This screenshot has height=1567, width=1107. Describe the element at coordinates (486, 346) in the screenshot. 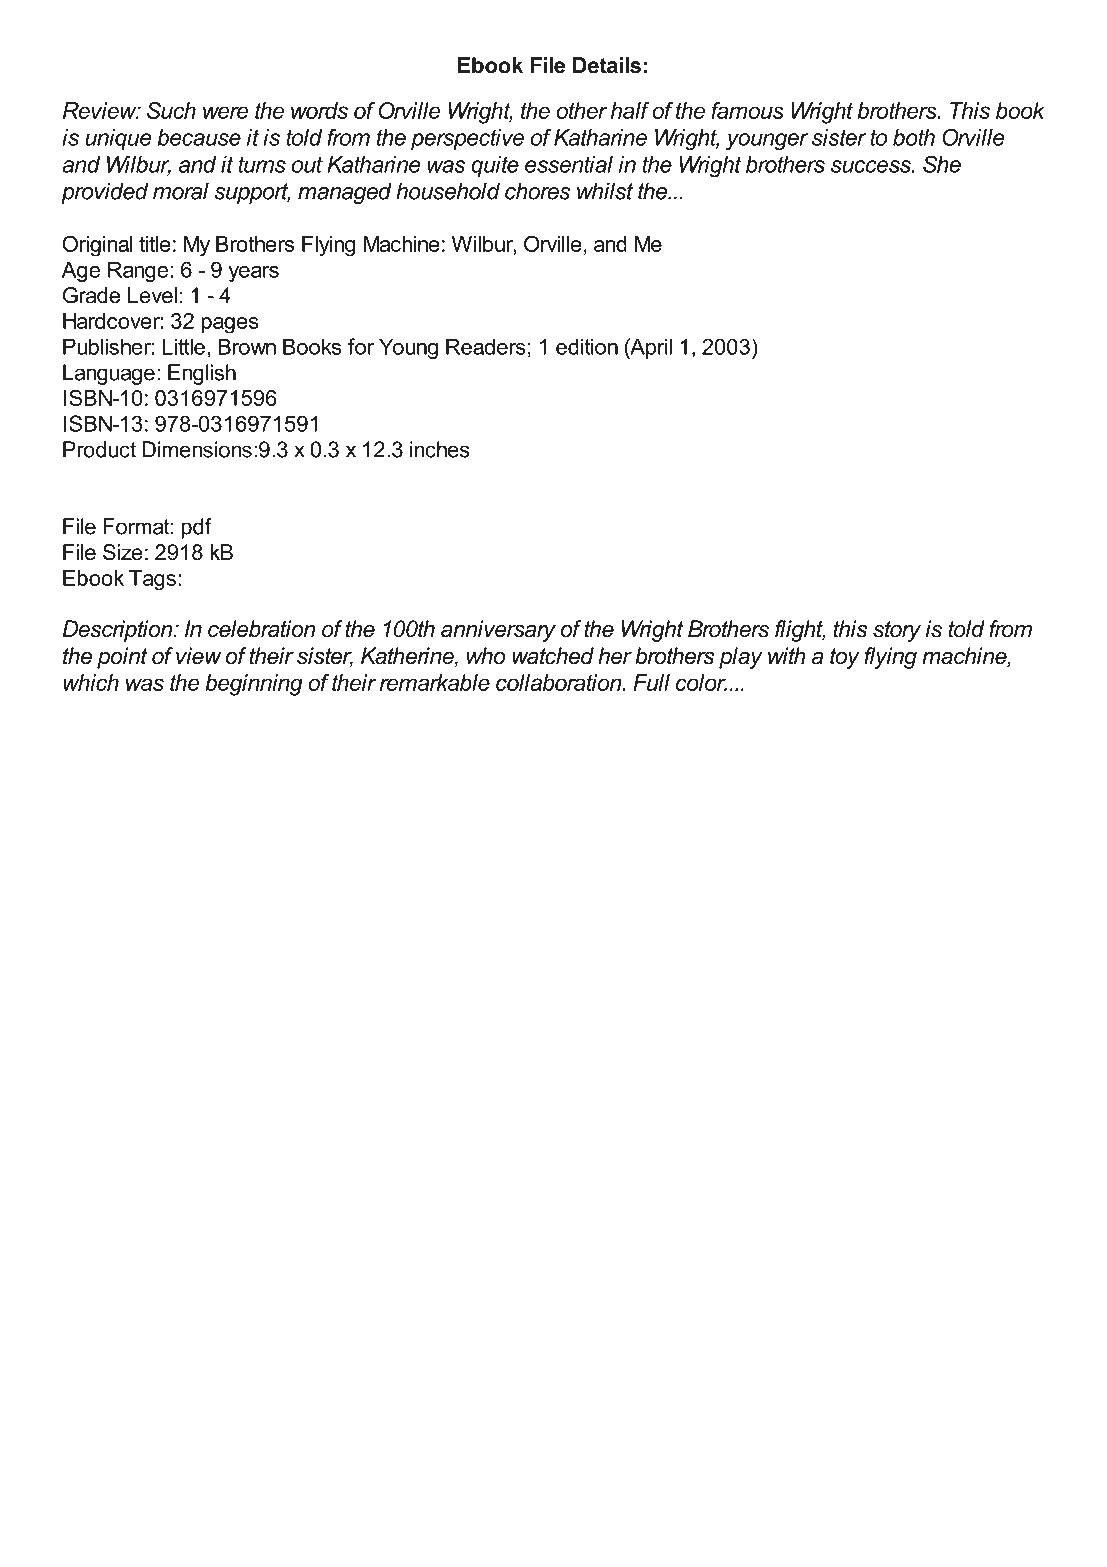

I see `Readers` at that location.
